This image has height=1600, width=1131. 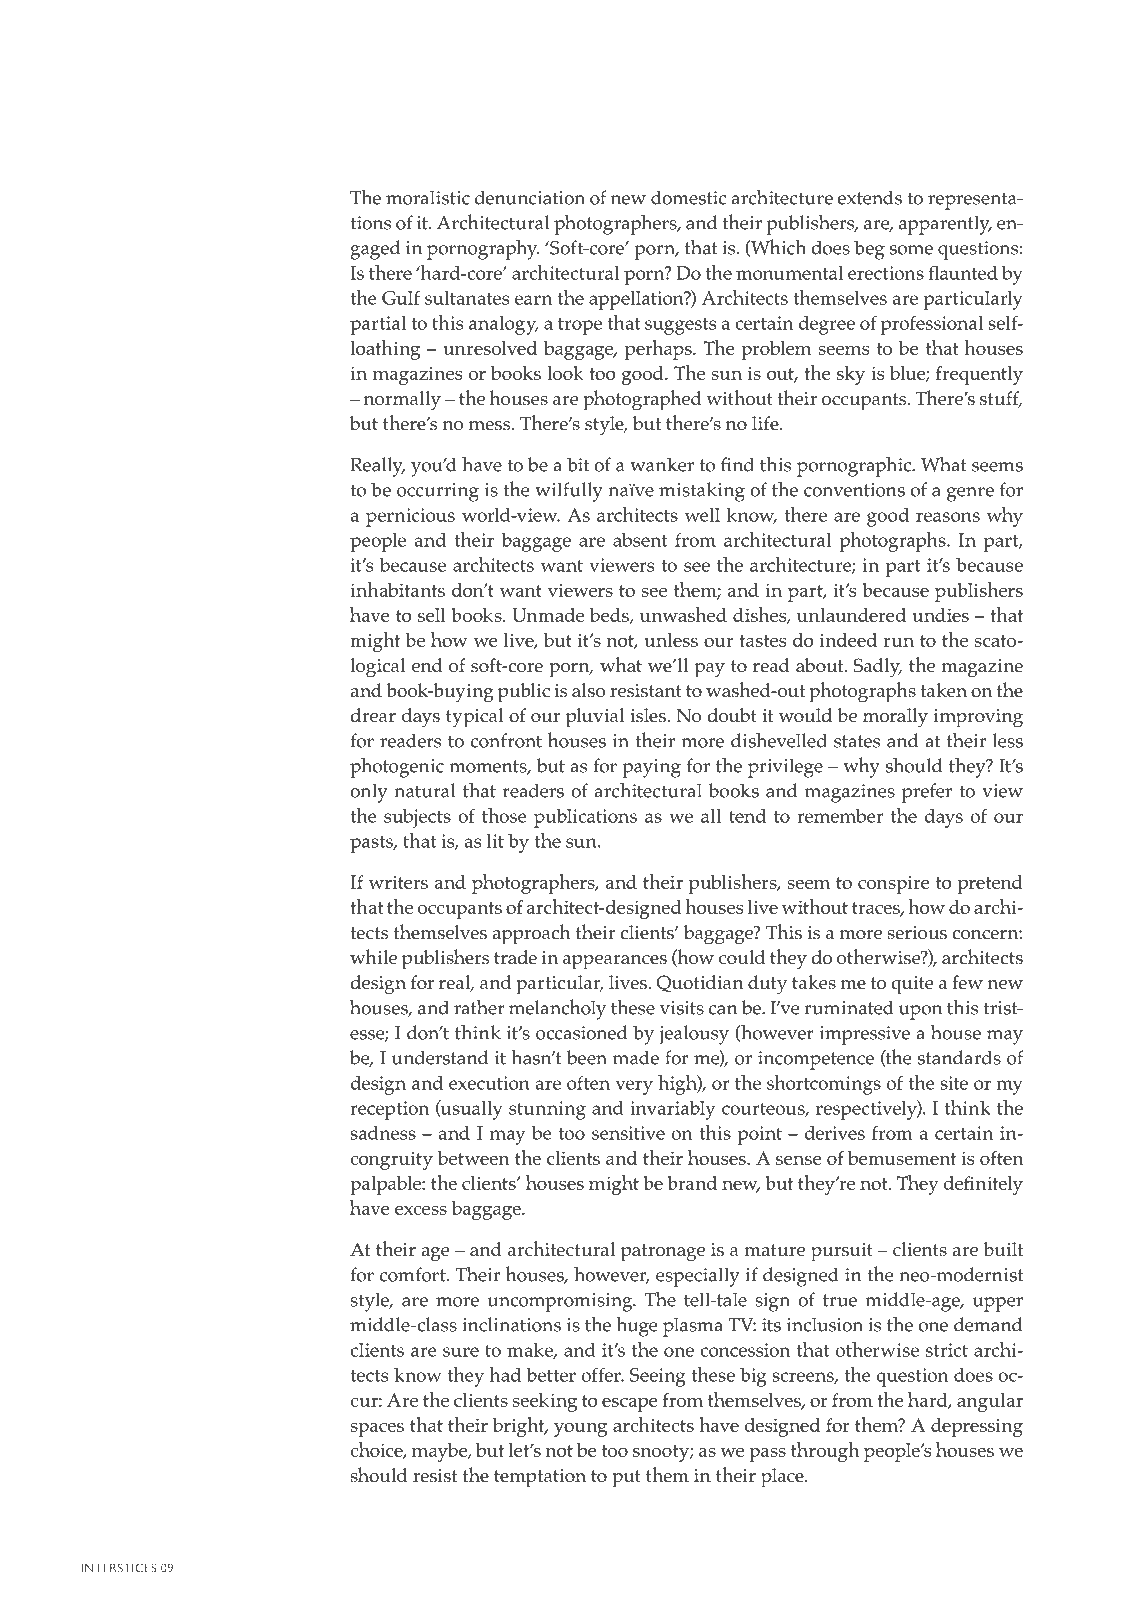 I want to click on stunning, so click(x=547, y=1110).
